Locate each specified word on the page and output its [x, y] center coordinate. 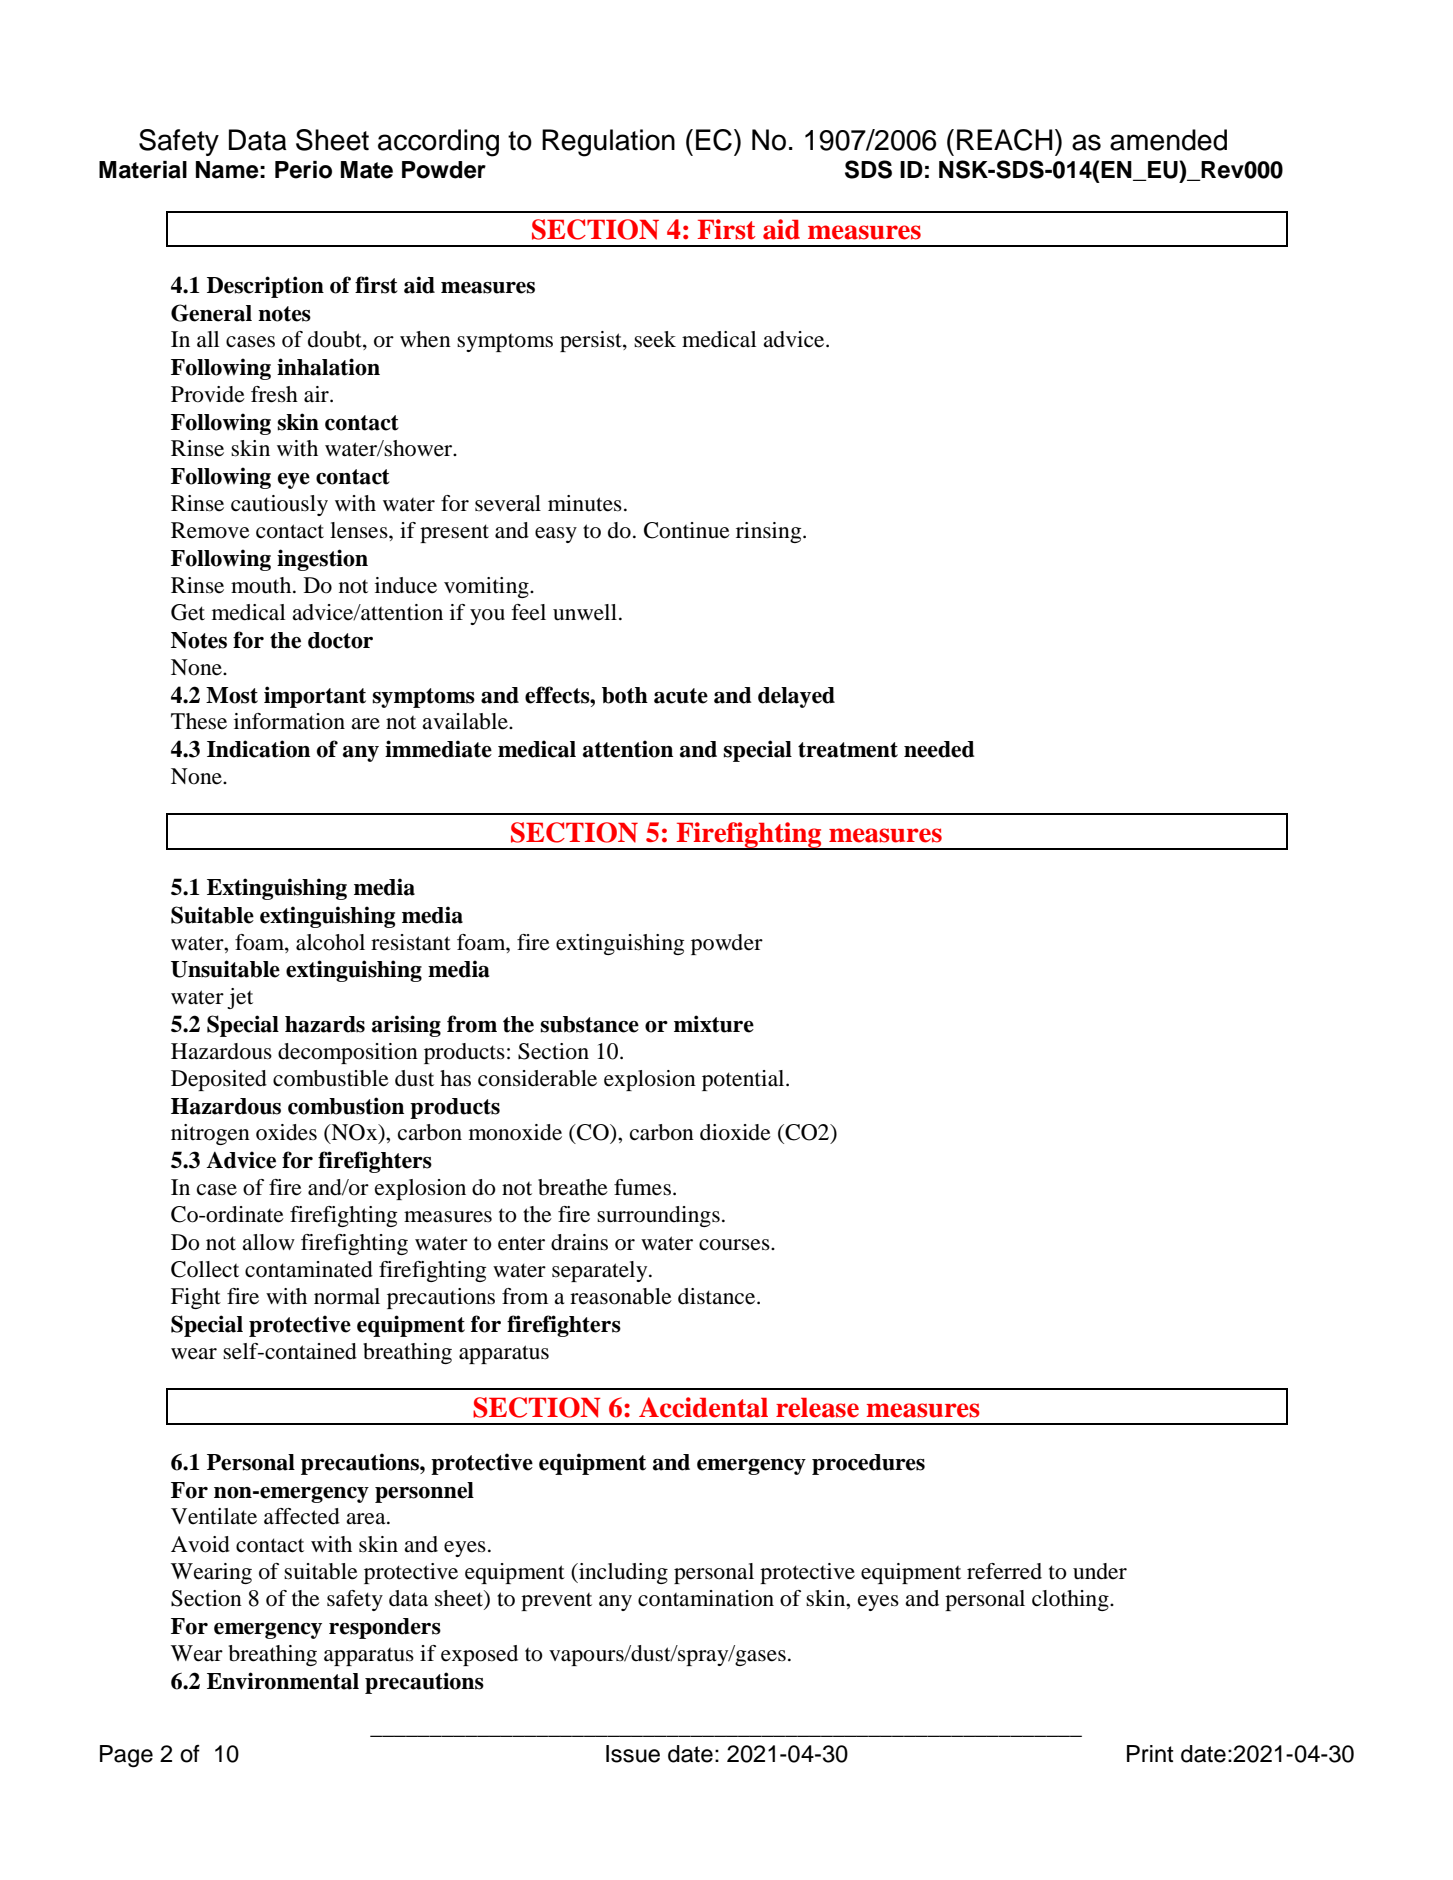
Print [1150, 1753]
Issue [633, 1754]
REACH [1005, 140]
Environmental [283, 1681]
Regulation [608, 143]
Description [265, 287]
